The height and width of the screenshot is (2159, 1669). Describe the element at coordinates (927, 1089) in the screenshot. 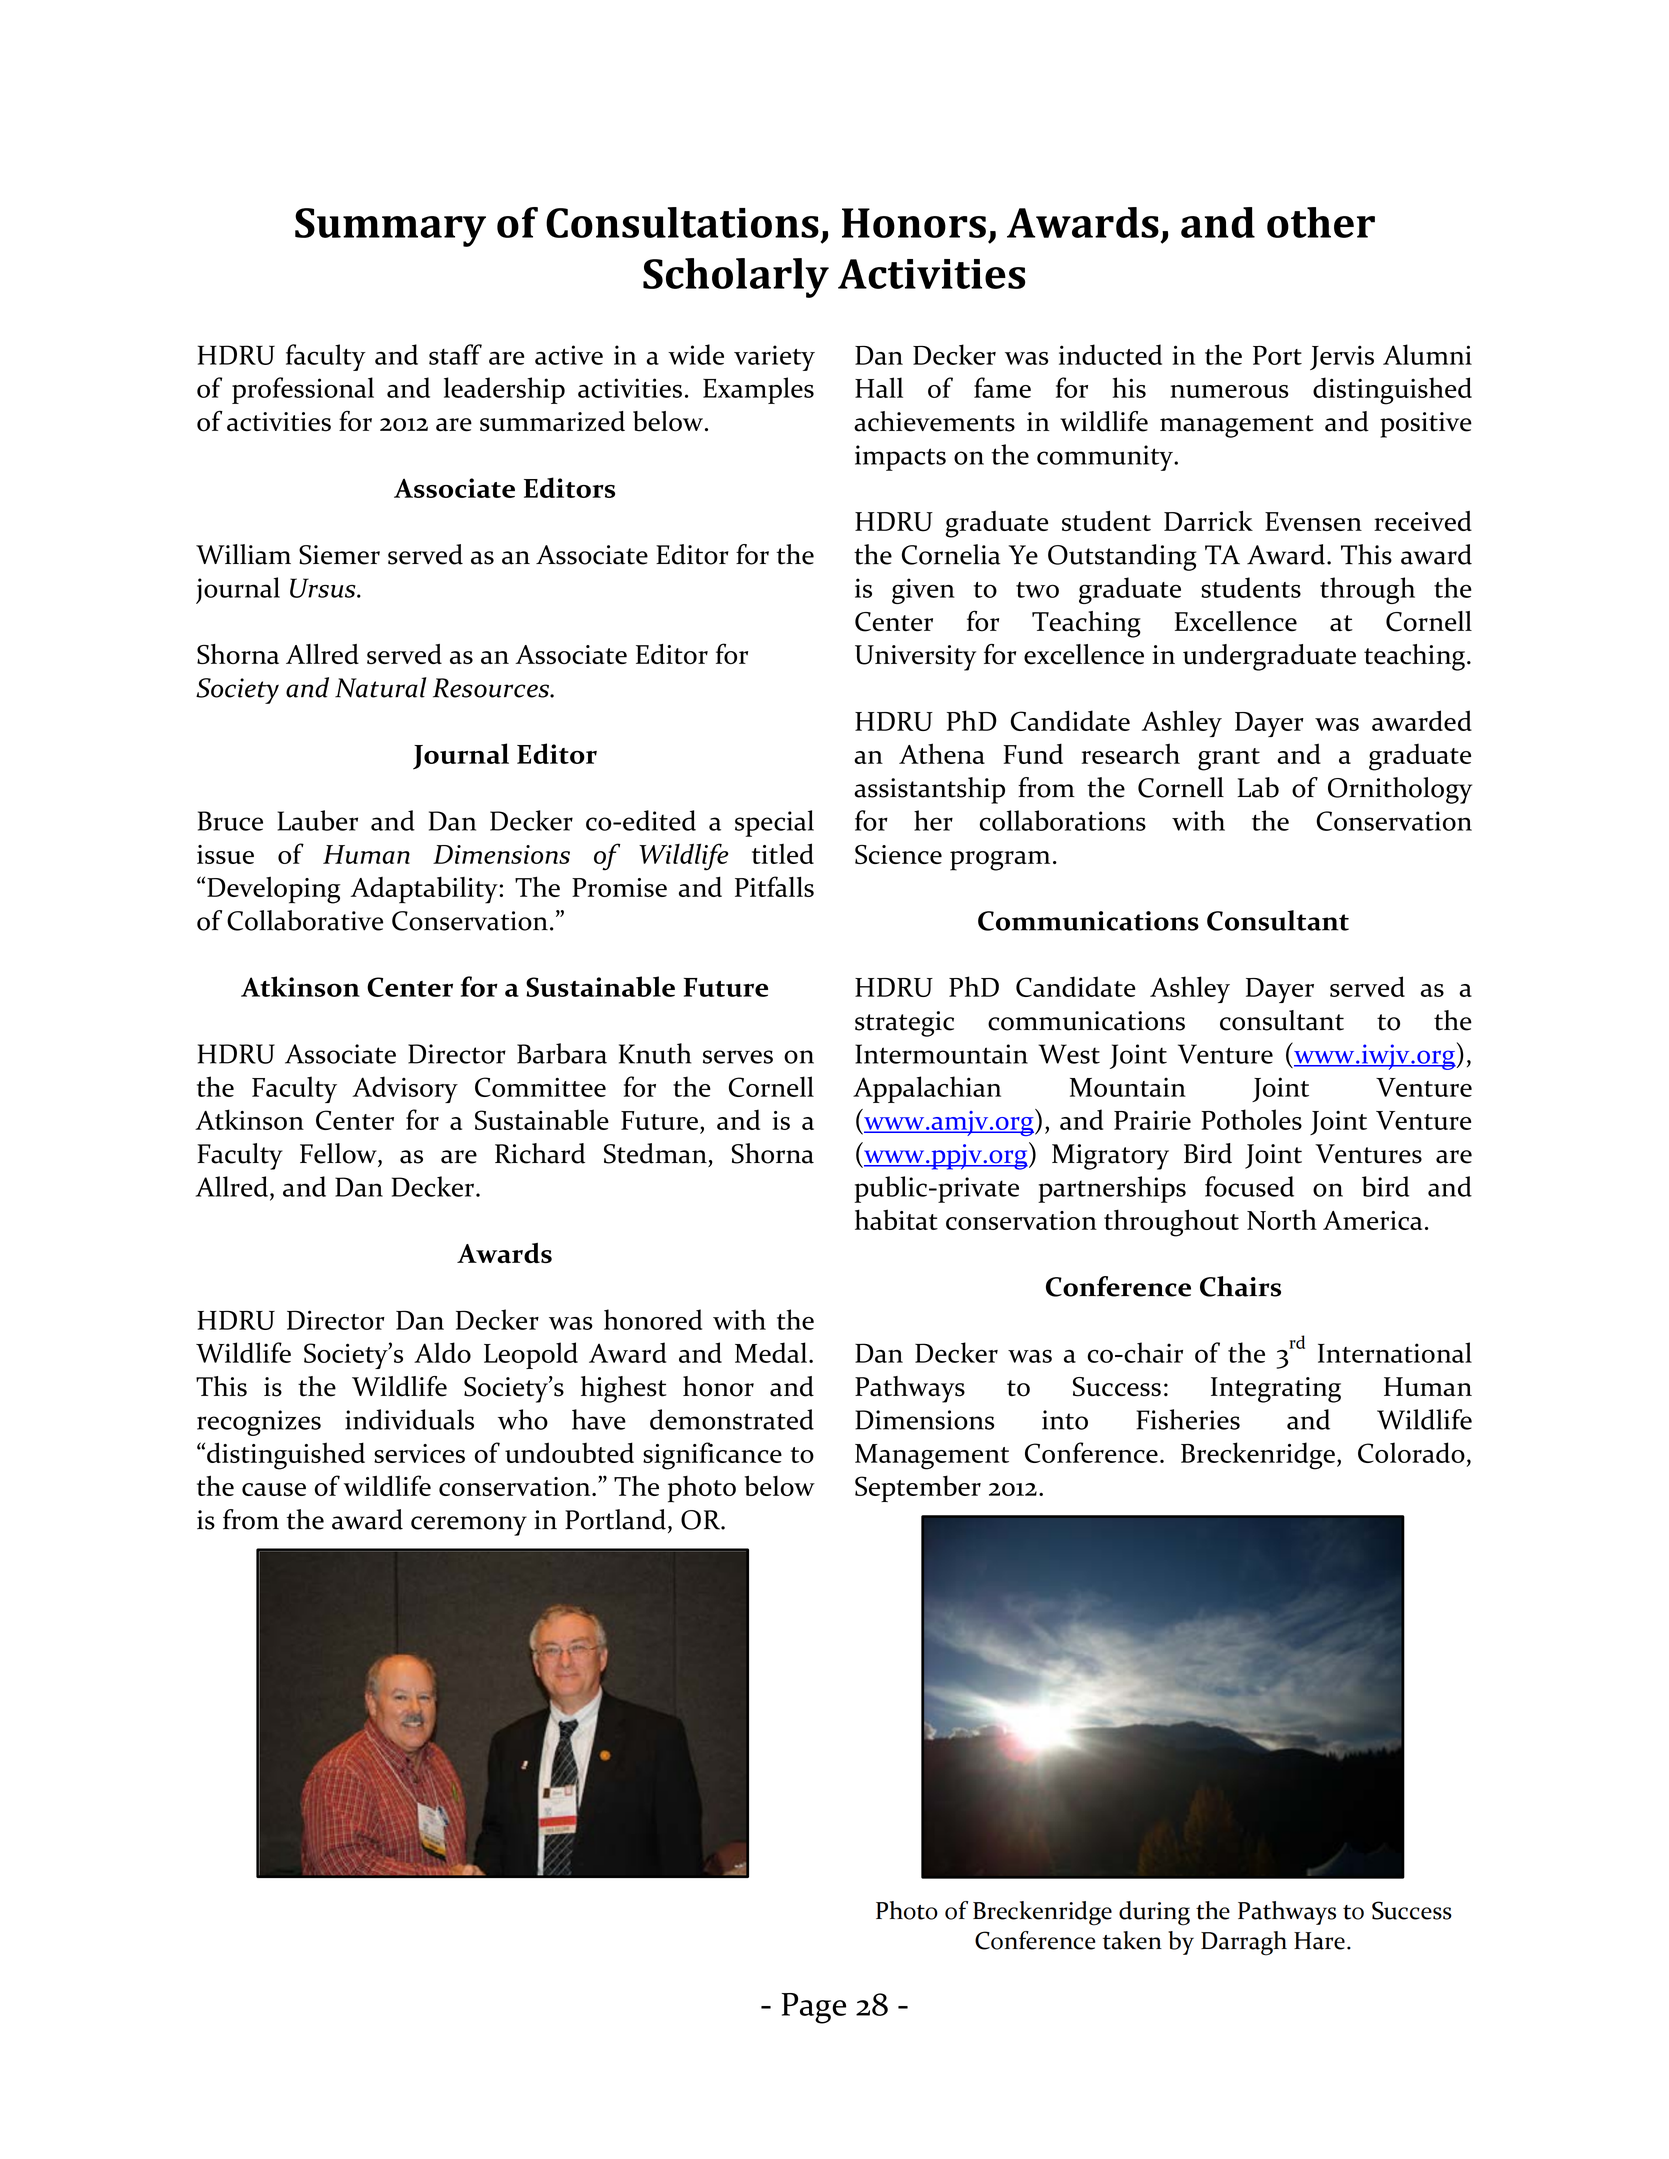

I see `Appalachian` at that location.
